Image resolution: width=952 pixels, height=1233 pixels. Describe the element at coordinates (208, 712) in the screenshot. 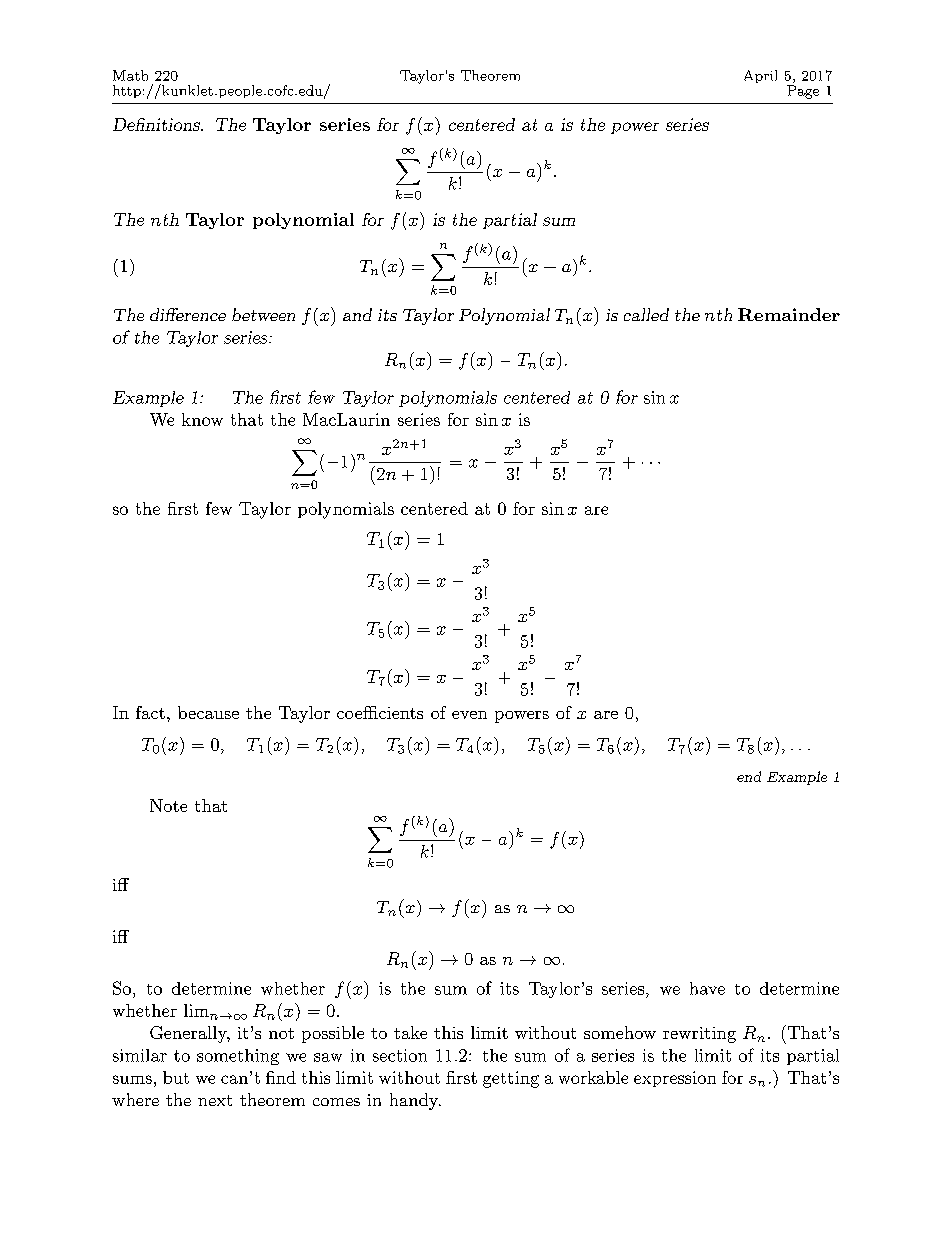

I see `because` at that location.
